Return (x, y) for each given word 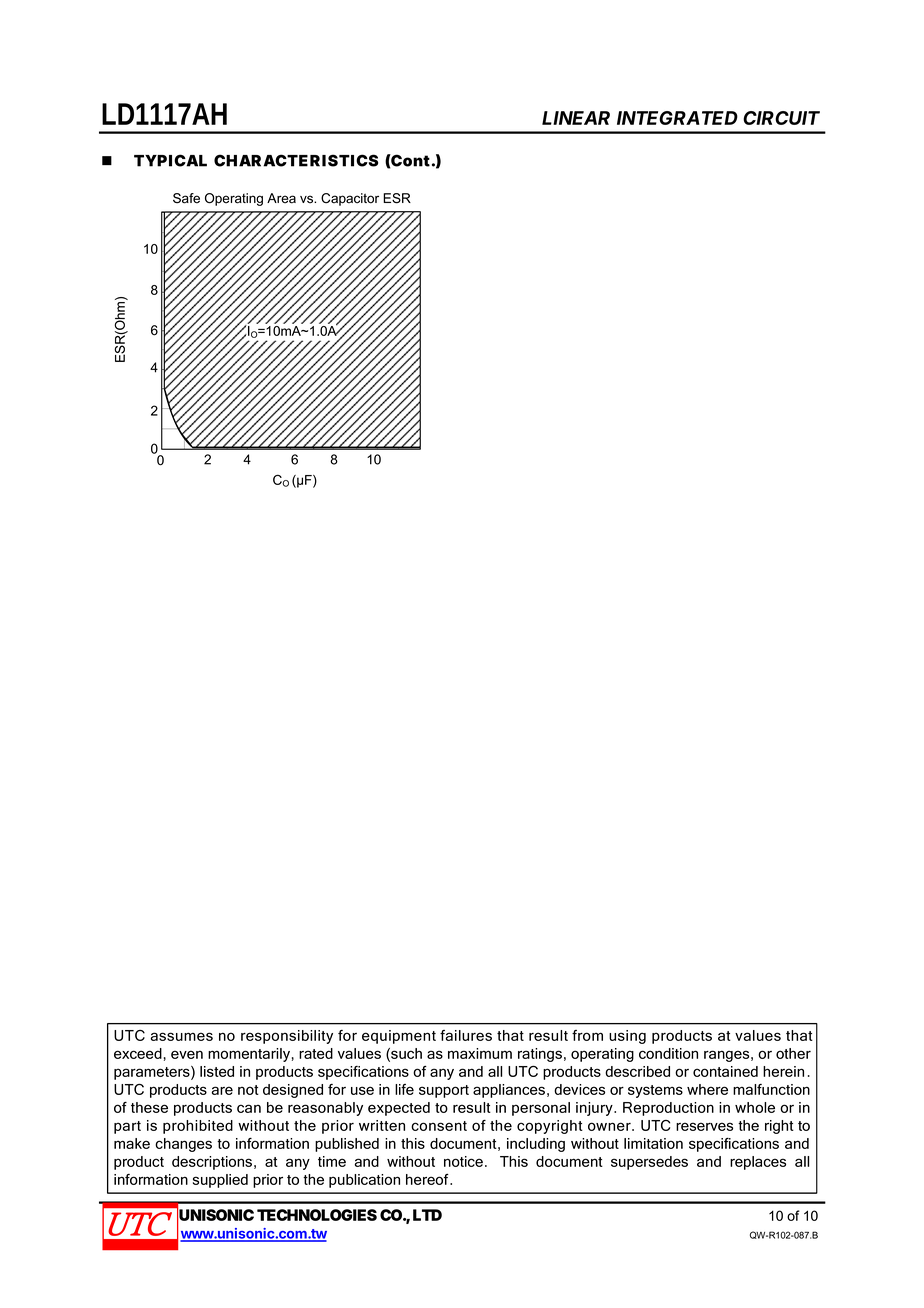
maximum (480, 1053)
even (187, 1054)
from (587, 1035)
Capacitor (350, 199)
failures (466, 1035)
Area (281, 198)
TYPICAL (170, 160)
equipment (399, 1037)
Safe (186, 198)
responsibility (287, 1037)
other (793, 1053)
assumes (182, 1036)
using (627, 1037)
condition (668, 1053)
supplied (220, 1181)
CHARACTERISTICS (296, 160)
